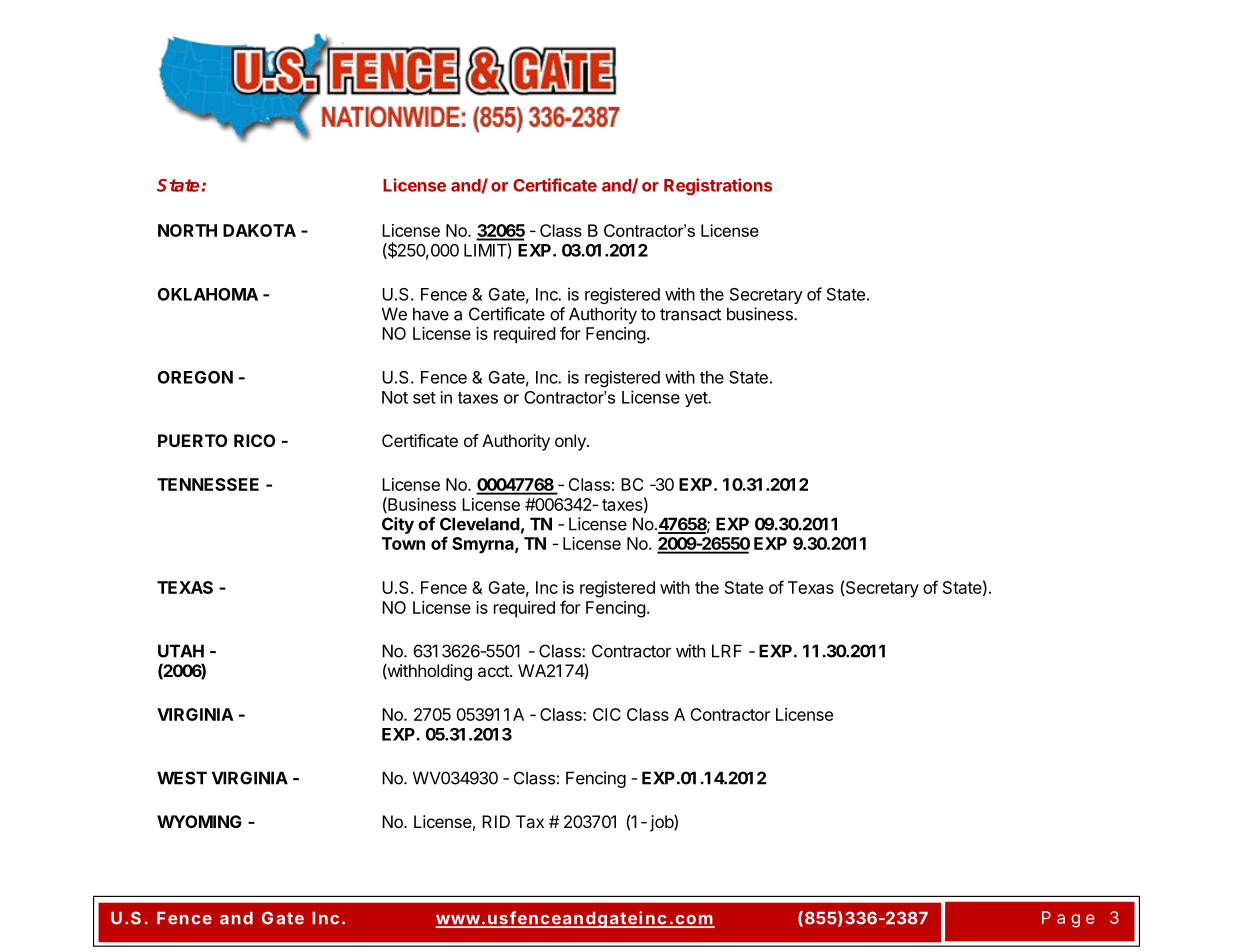 This screenshot has width=1233, height=952. Describe the element at coordinates (259, 230) in the screenshot. I see `DAKOTA` at that location.
